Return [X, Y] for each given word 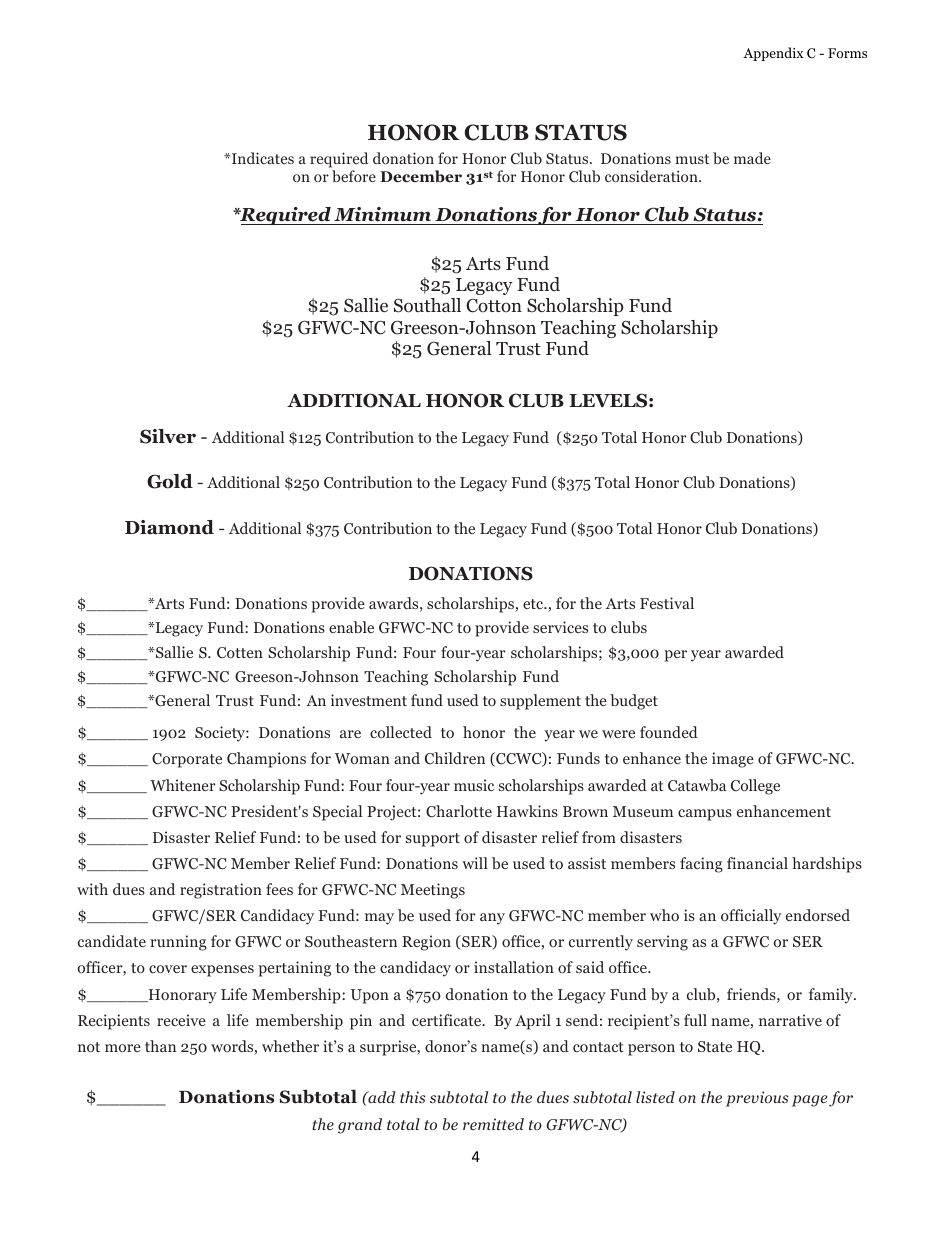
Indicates [261, 158]
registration [221, 891]
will [475, 863]
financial [757, 863]
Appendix [773, 54]
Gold [170, 481]
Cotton [494, 306]
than [160, 1046]
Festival [667, 603]
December [421, 176]
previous [757, 1099]
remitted [493, 1124]
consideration [652, 176]
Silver [168, 436]
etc [534, 604]
